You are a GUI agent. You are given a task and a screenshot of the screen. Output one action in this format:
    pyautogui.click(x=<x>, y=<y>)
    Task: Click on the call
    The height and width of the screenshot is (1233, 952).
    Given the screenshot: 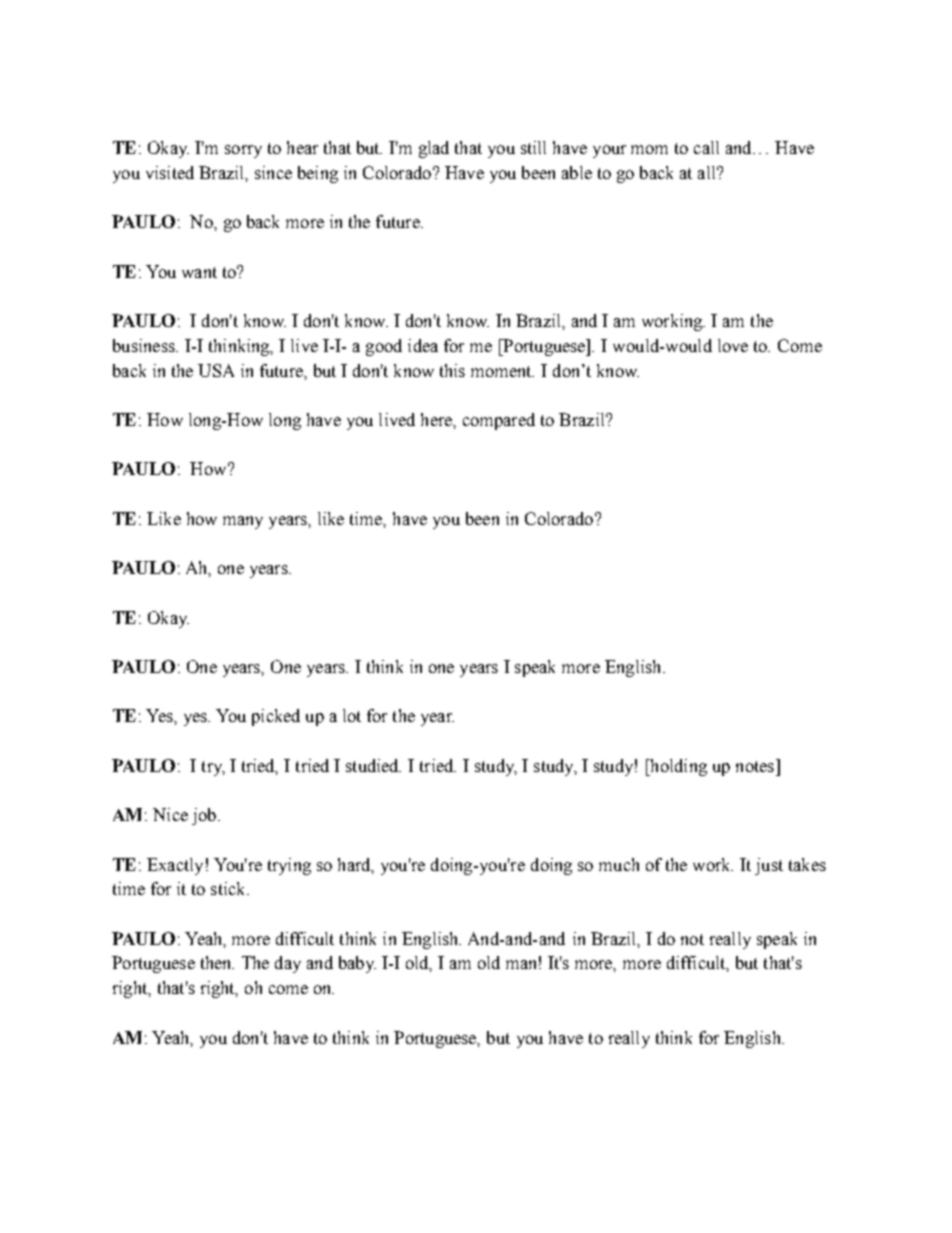 What is the action you would take?
    pyautogui.click(x=706, y=147)
